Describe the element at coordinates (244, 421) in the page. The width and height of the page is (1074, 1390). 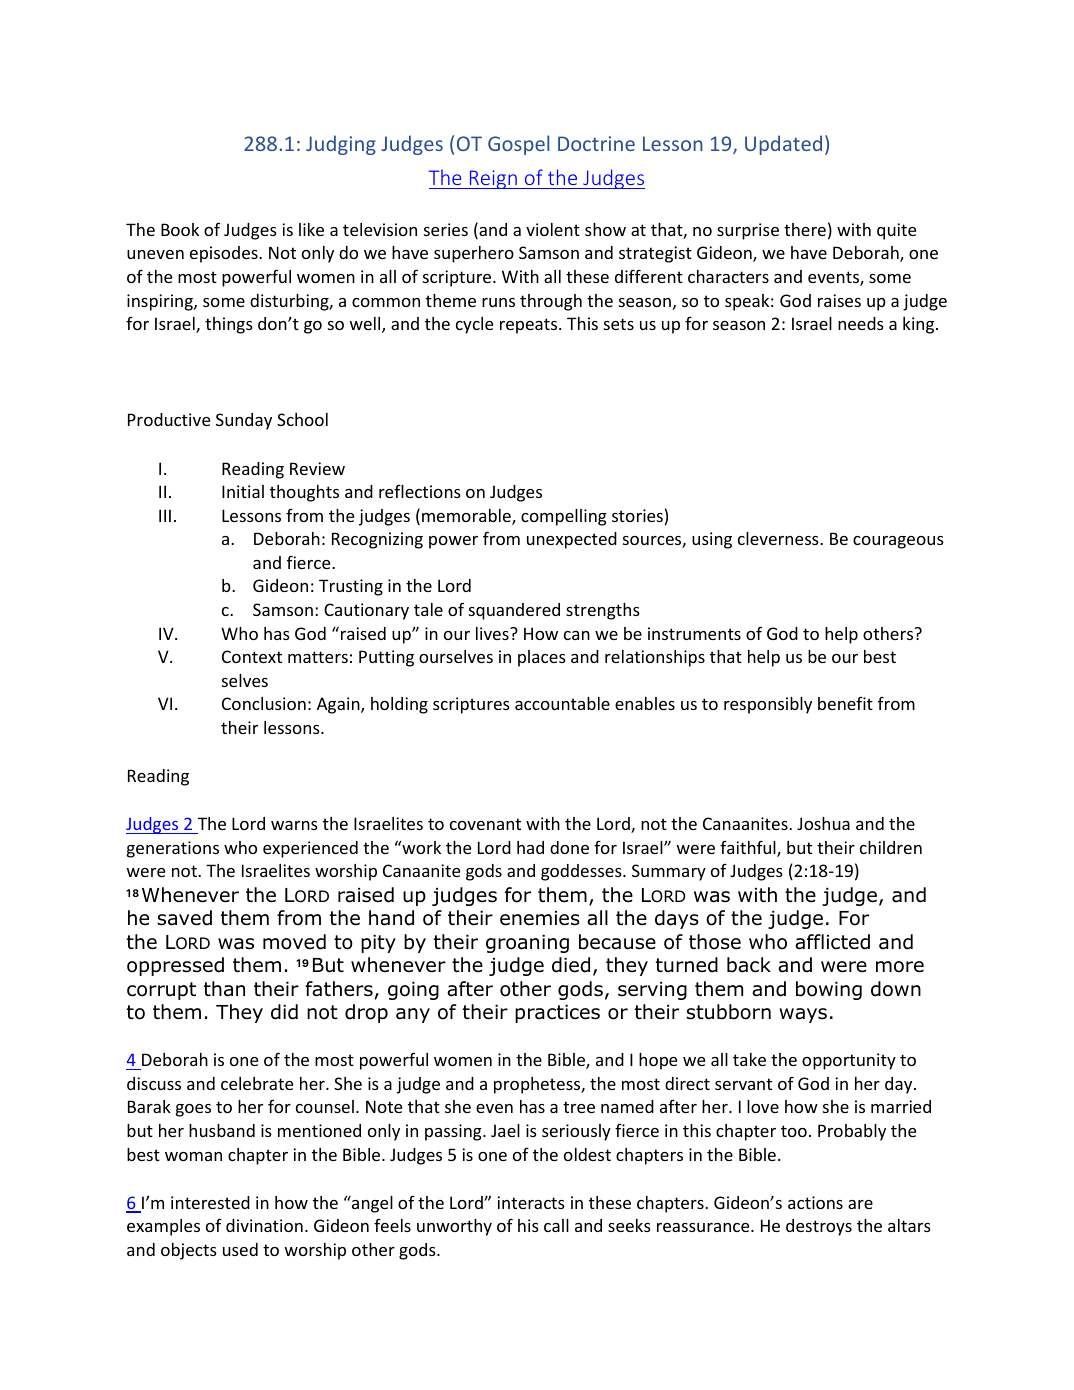
I see `Sunday` at that location.
